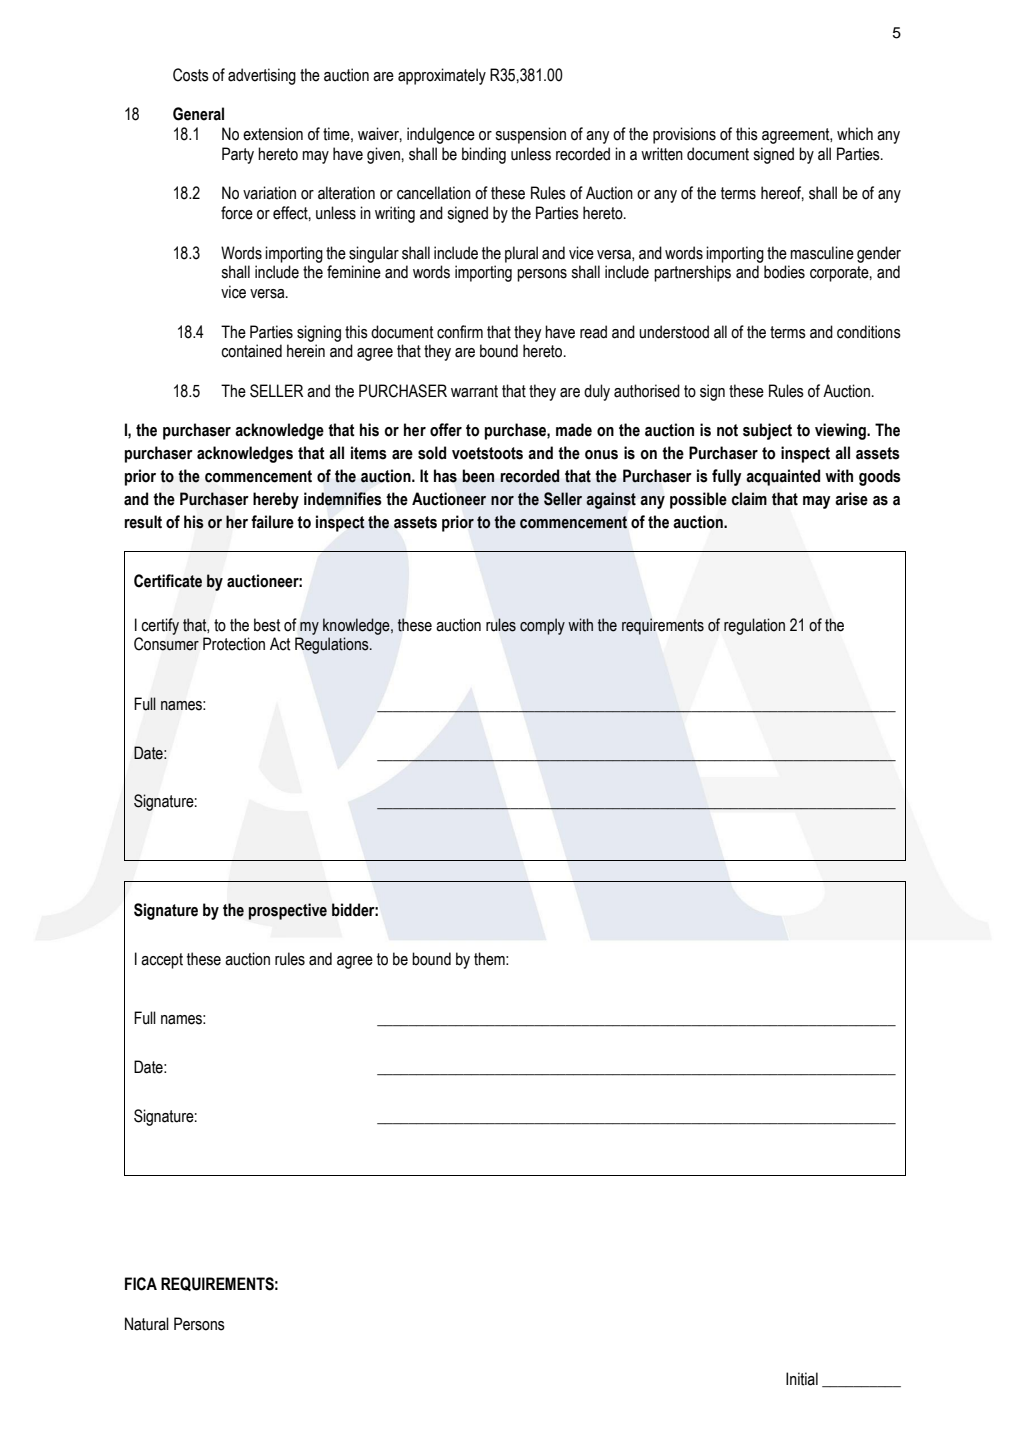 The height and width of the document is (1450, 1025). I want to click on Protection, so click(234, 644).
